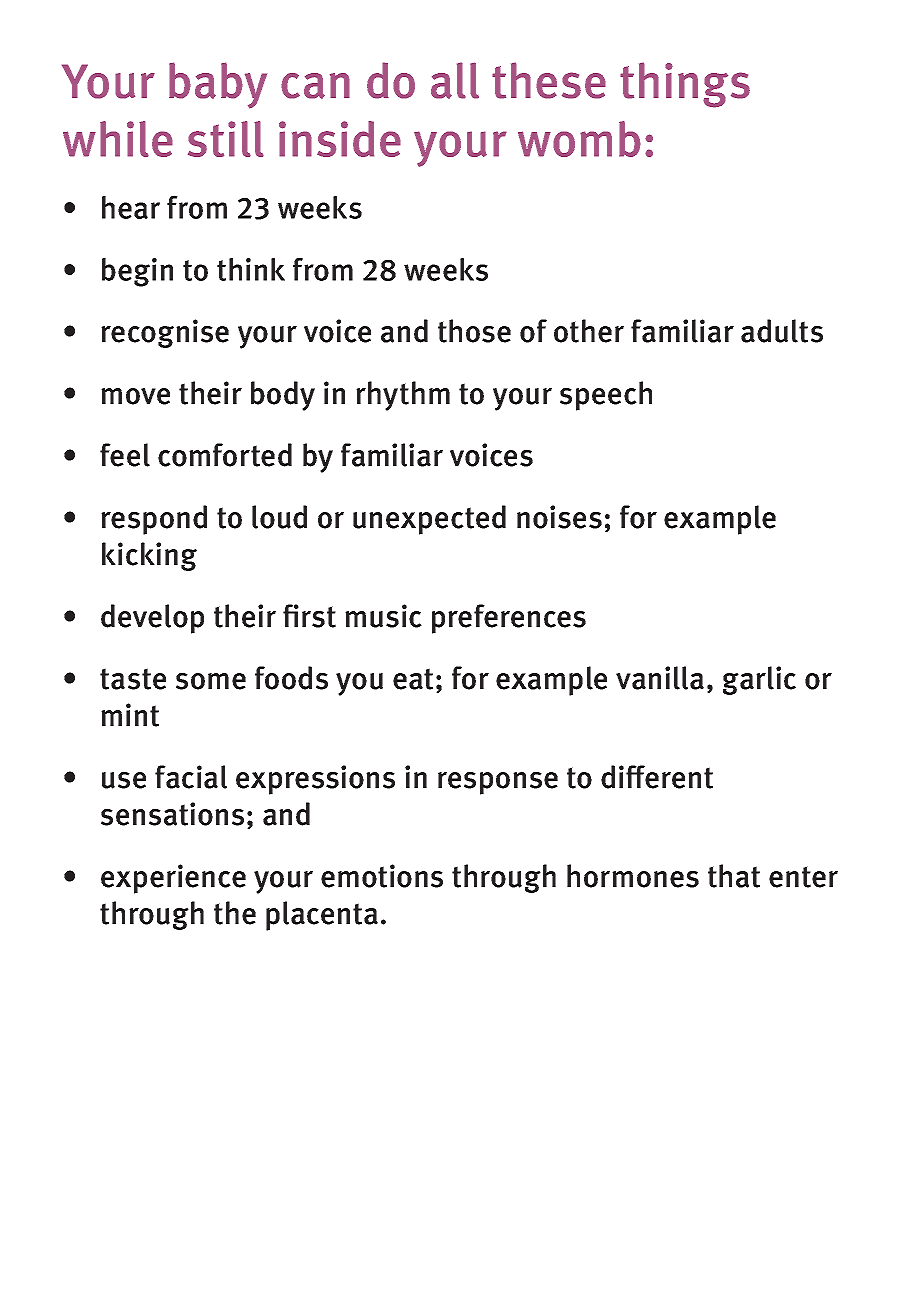  Describe the element at coordinates (218, 85) in the screenshot. I see `baby` at that location.
